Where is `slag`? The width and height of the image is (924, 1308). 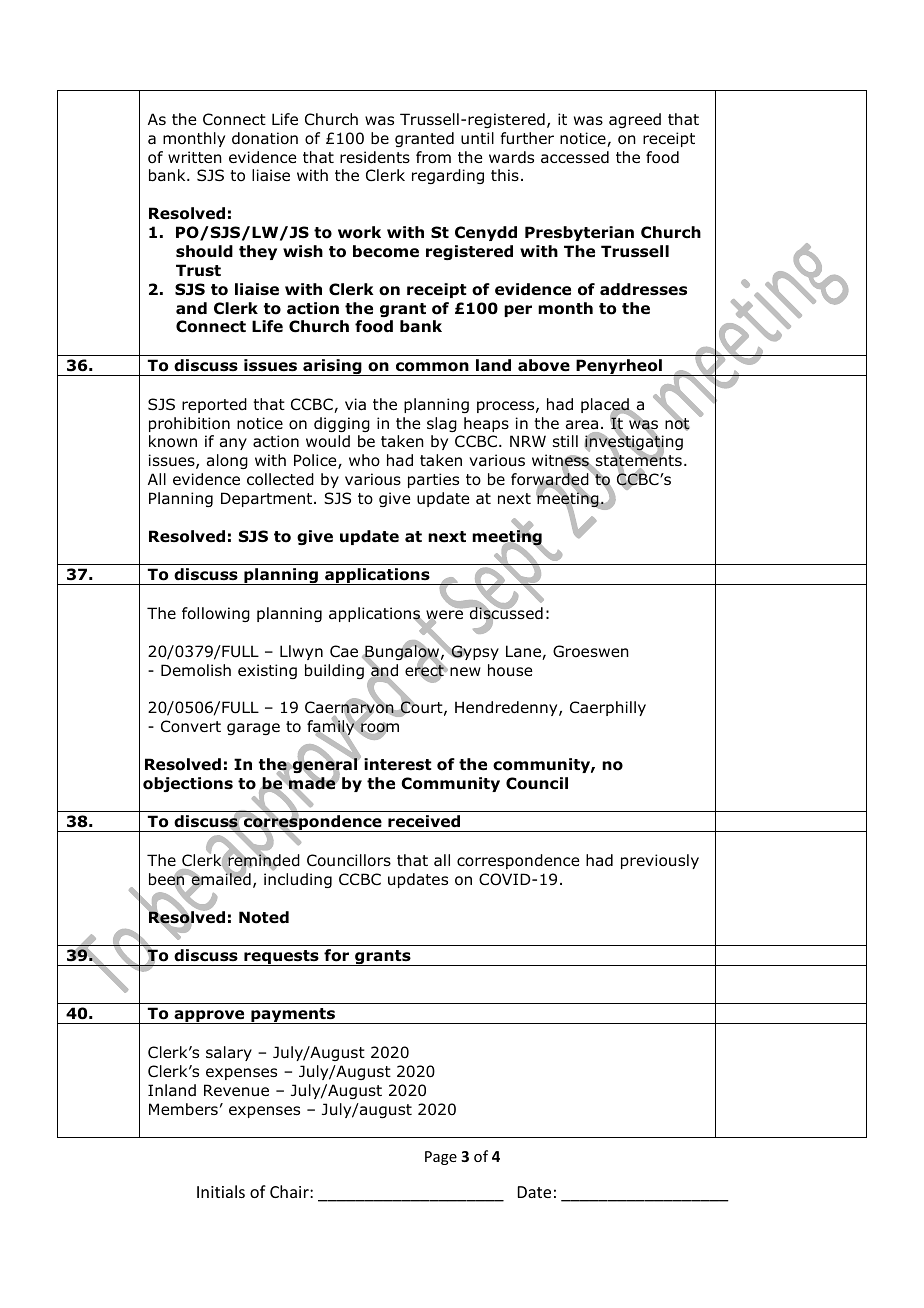 slag is located at coordinates (442, 424).
